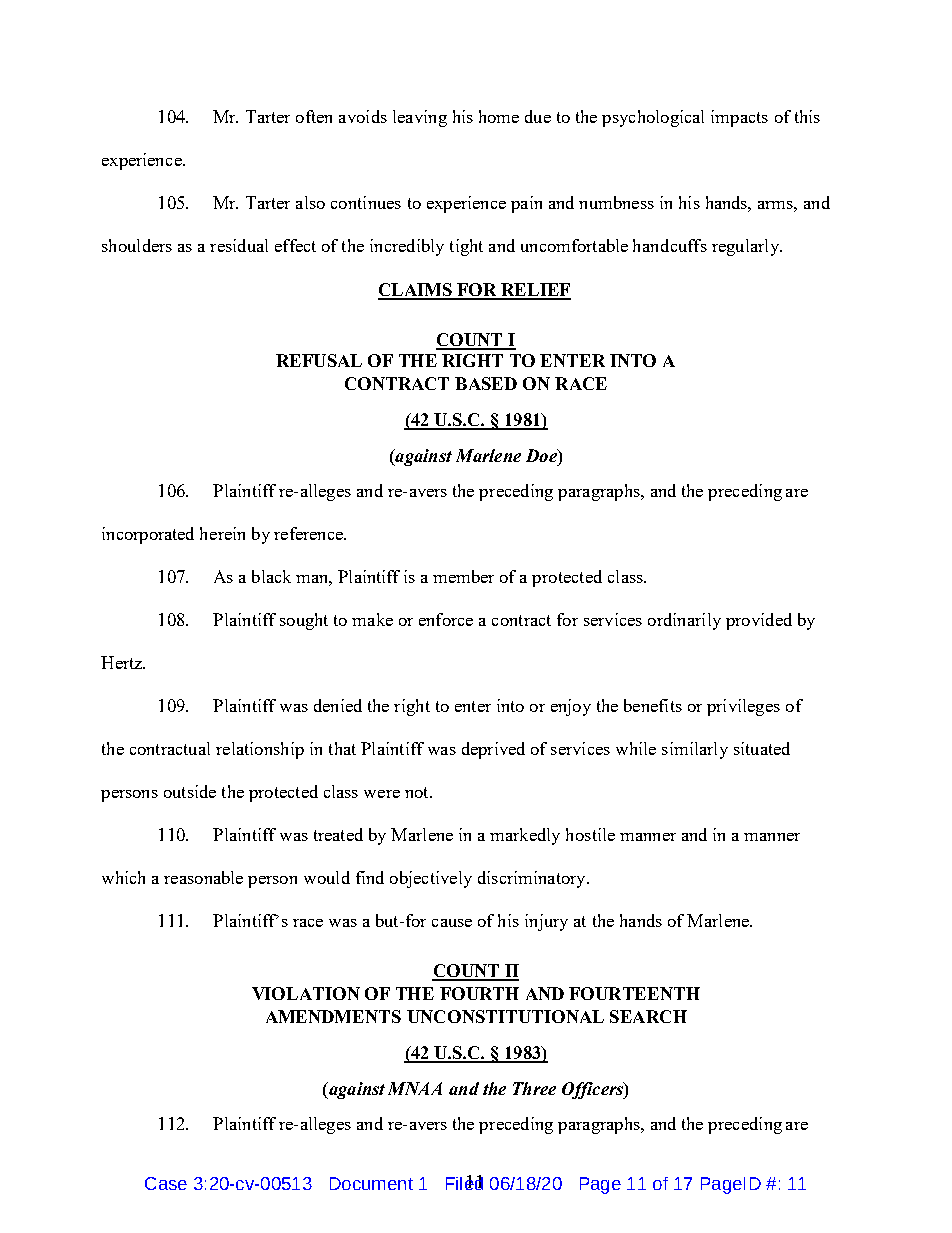  What do you see at coordinates (123, 662) in the page?
I see `Hertz` at bounding box center [123, 662].
